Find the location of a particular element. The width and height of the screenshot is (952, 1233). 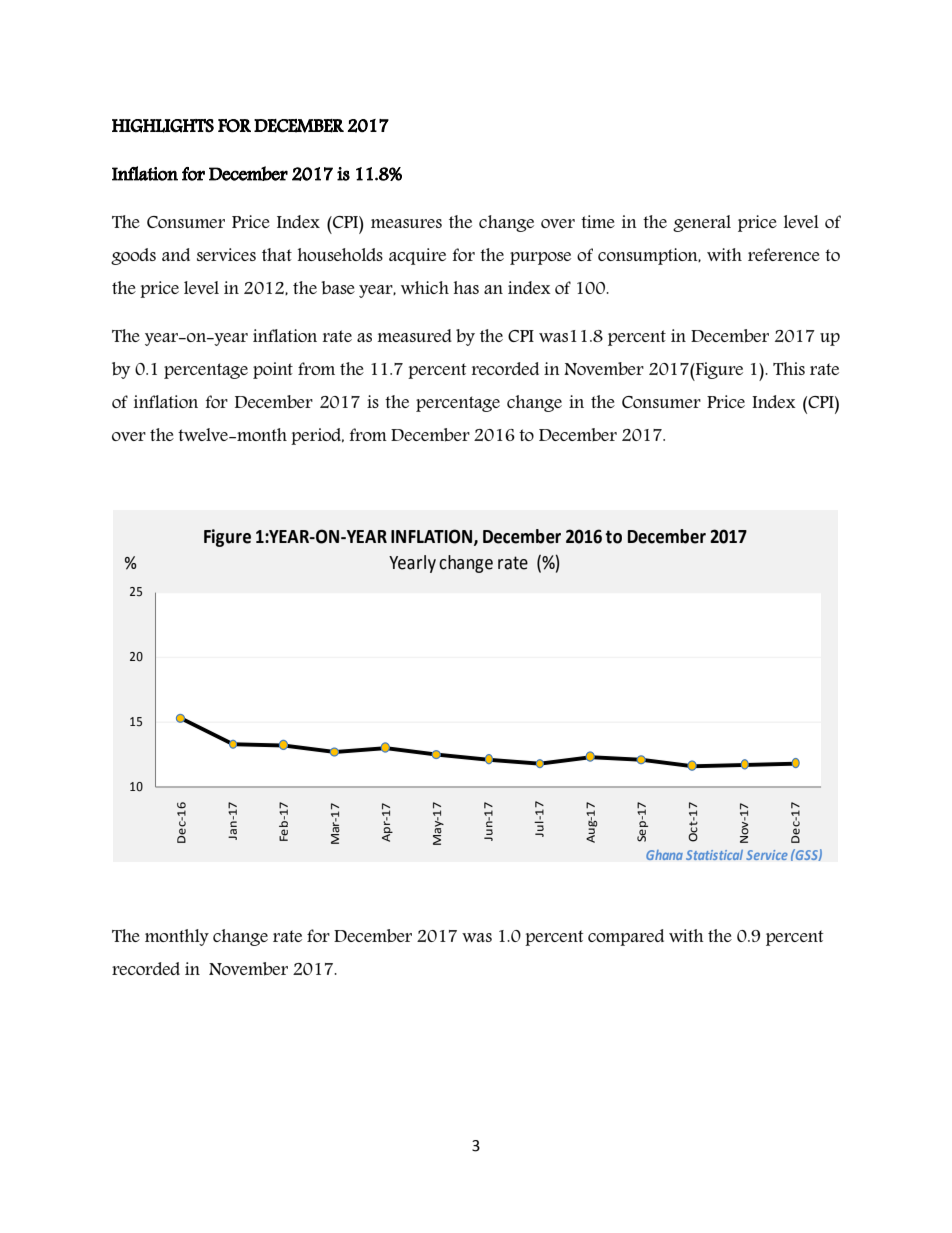

general is located at coordinates (702, 223).
